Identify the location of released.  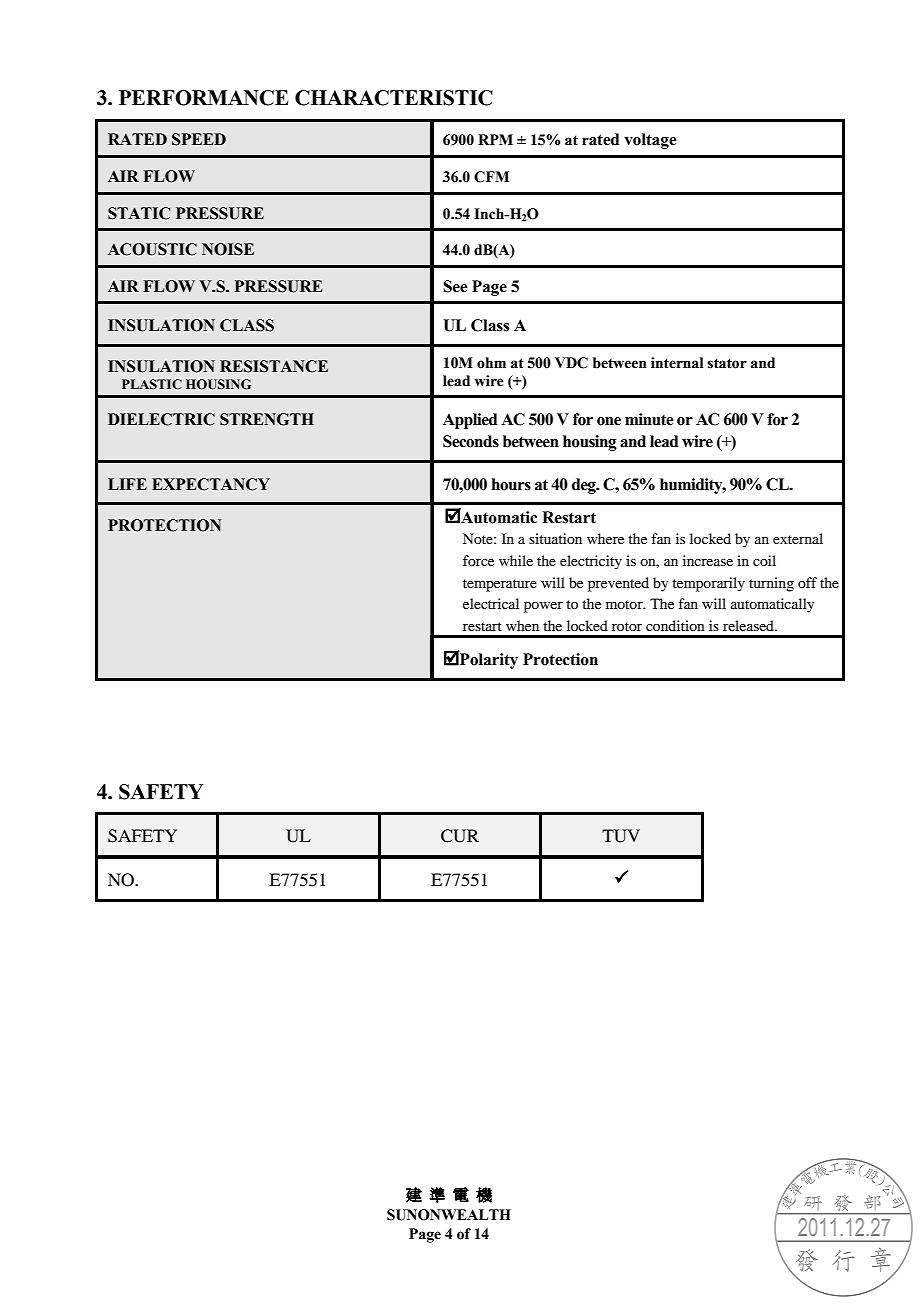
(749, 625).
